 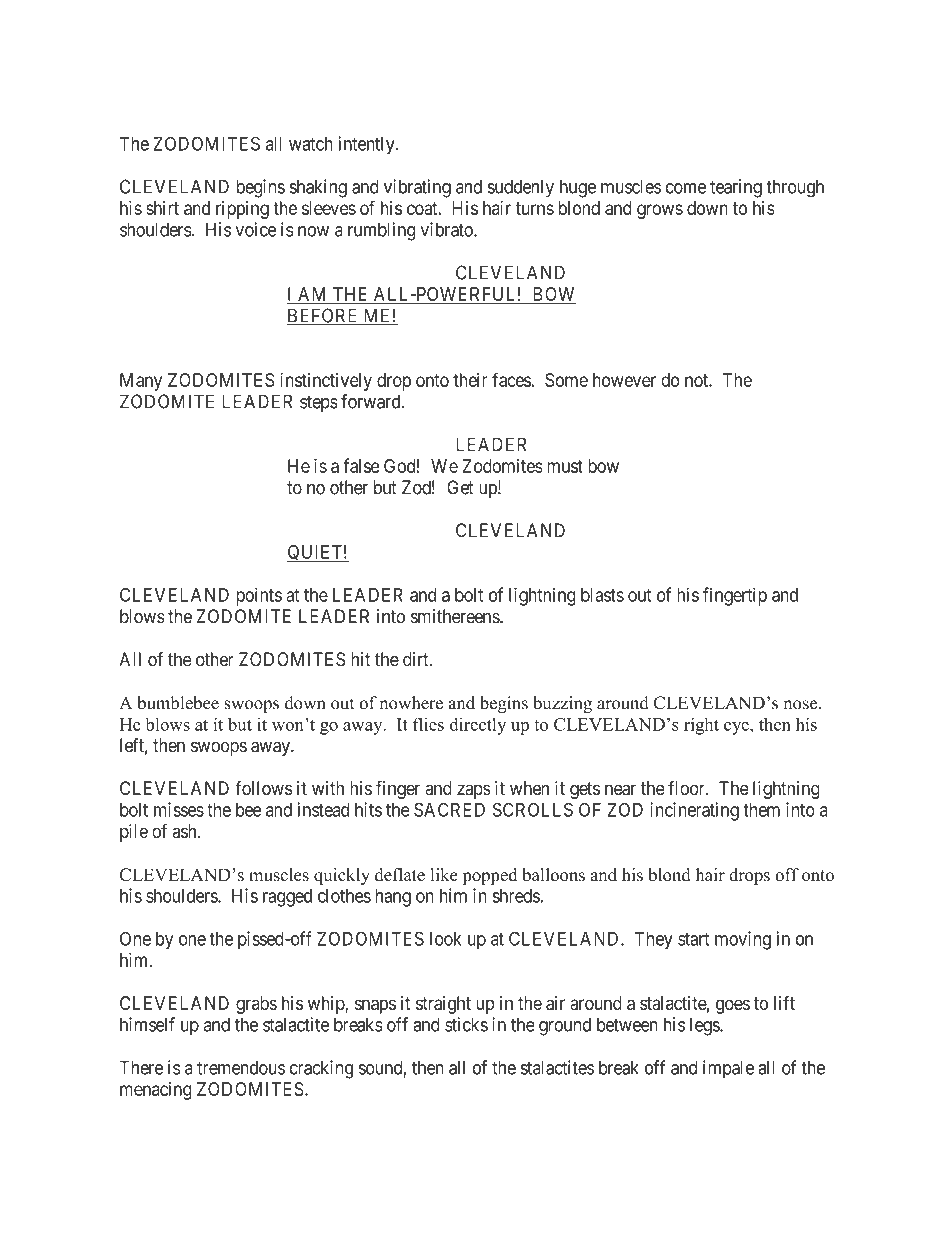 What do you see at coordinates (565, 466) in the screenshot?
I see `must` at bounding box center [565, 466].
